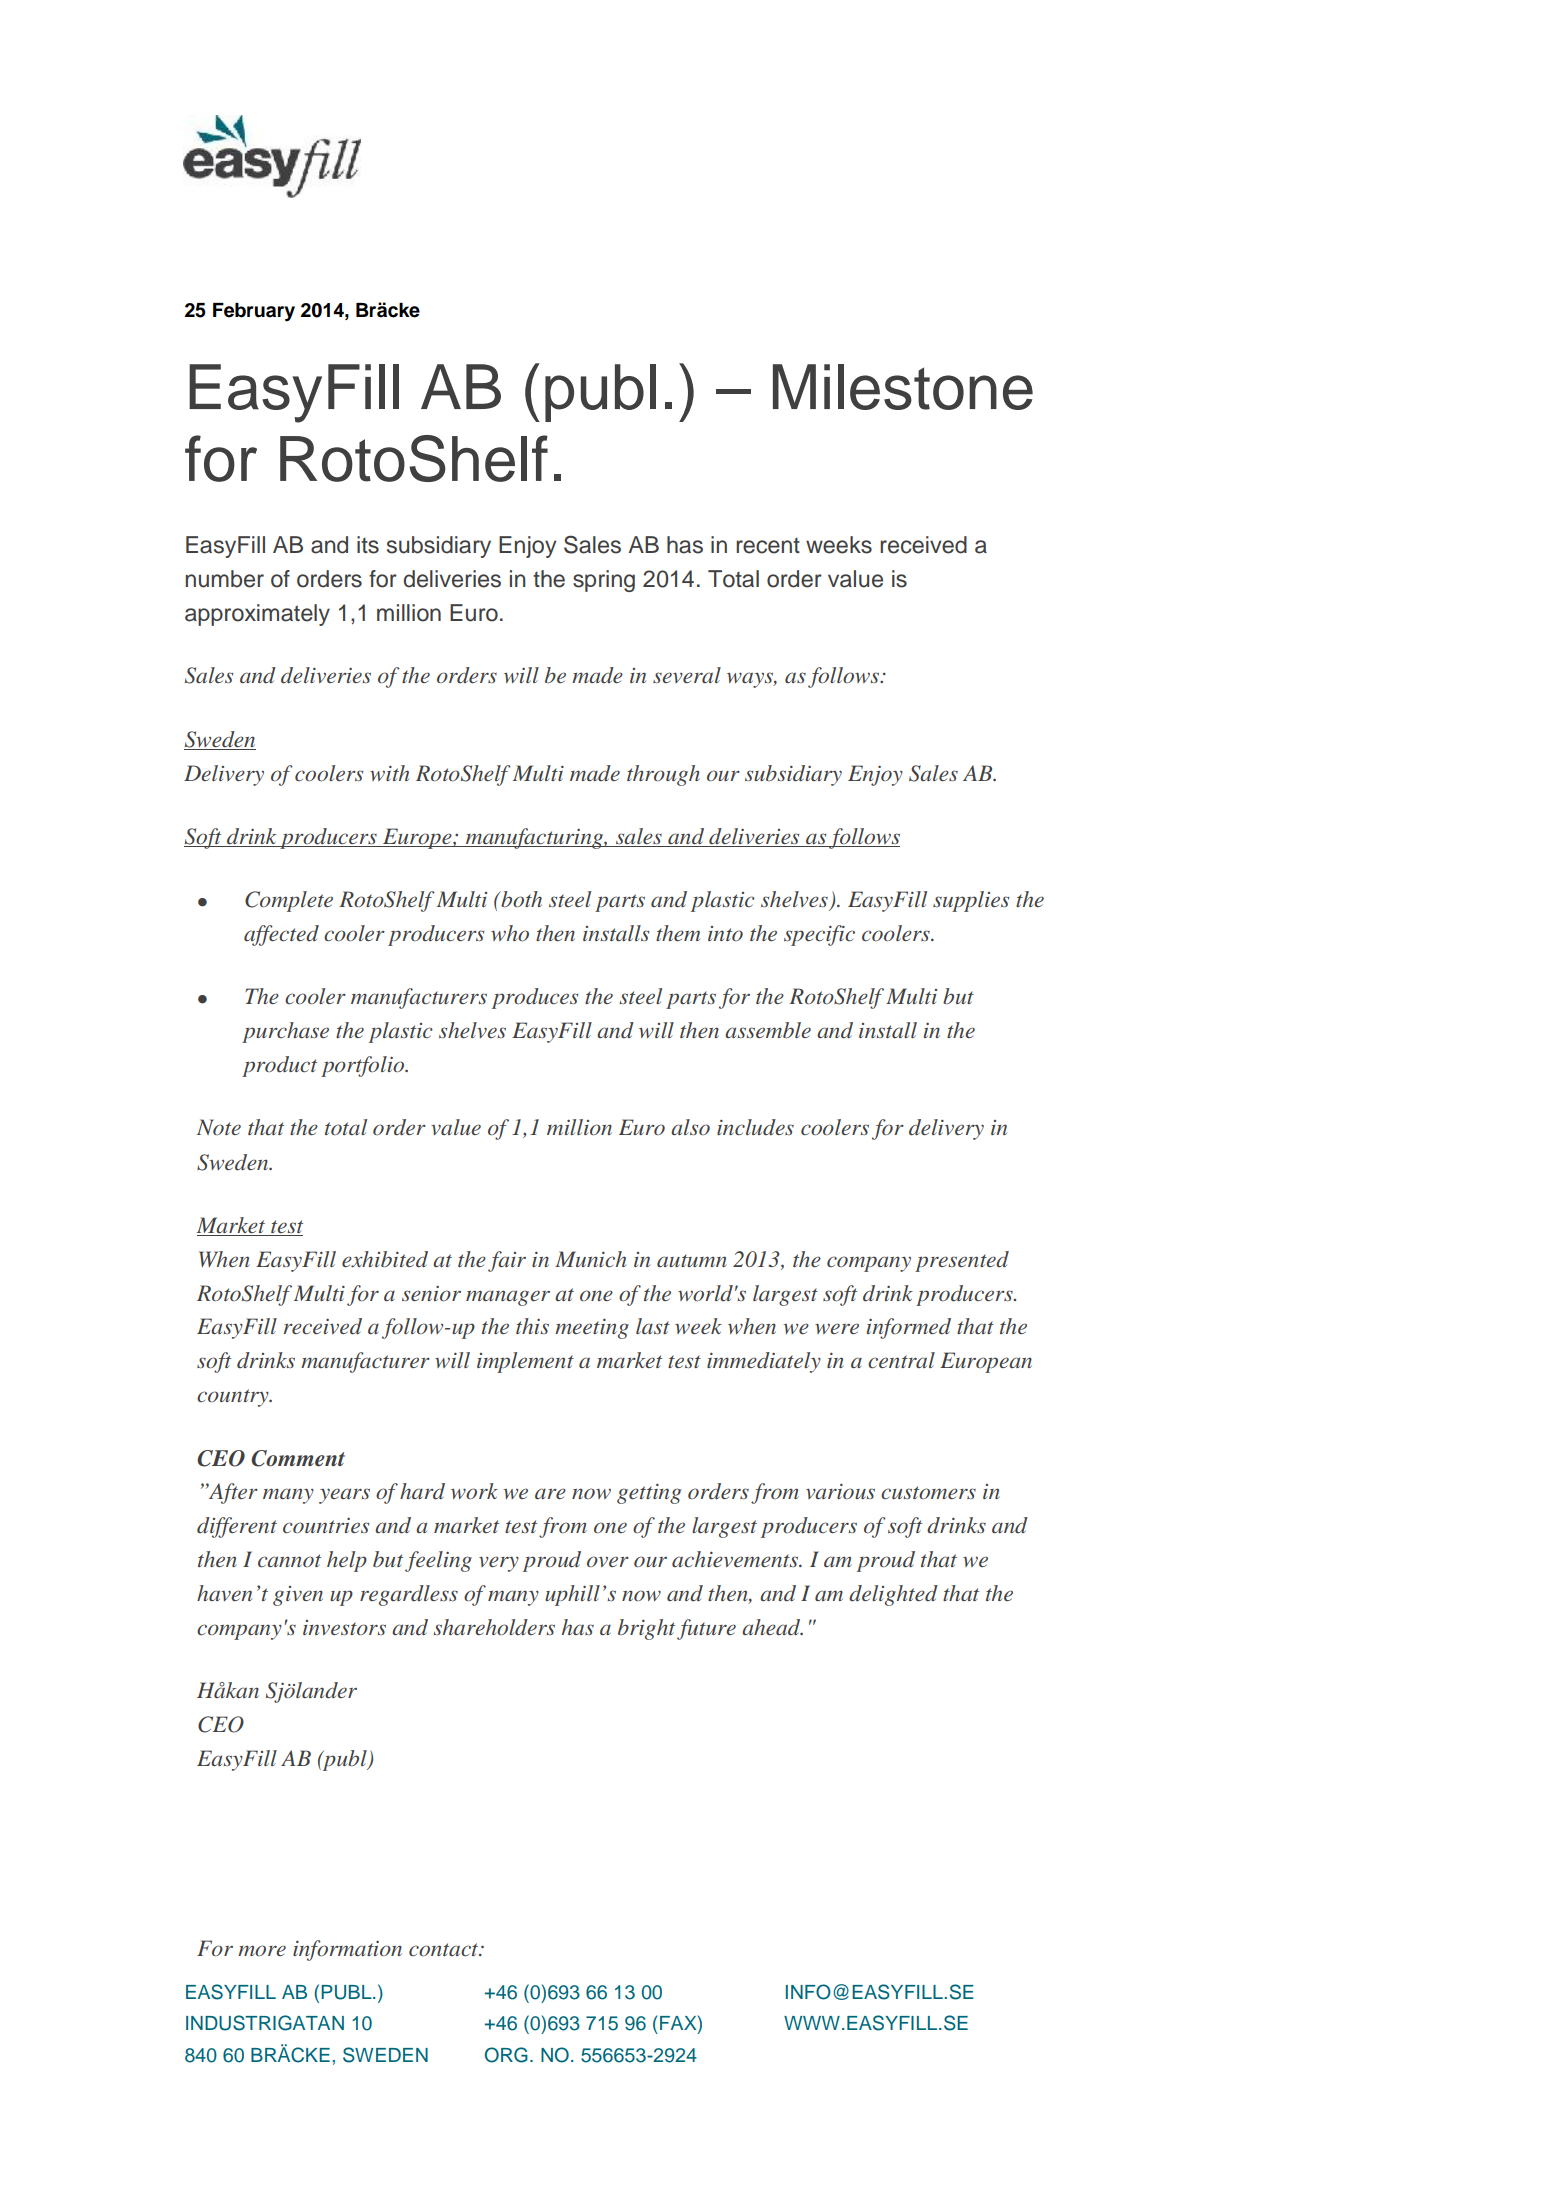 Image resolution: width=1550 pixels, height=2191 pixels. What do you see at coordinates (772, 1627) in the document?
I see `ahead` at bounding box center [772, 1627].
